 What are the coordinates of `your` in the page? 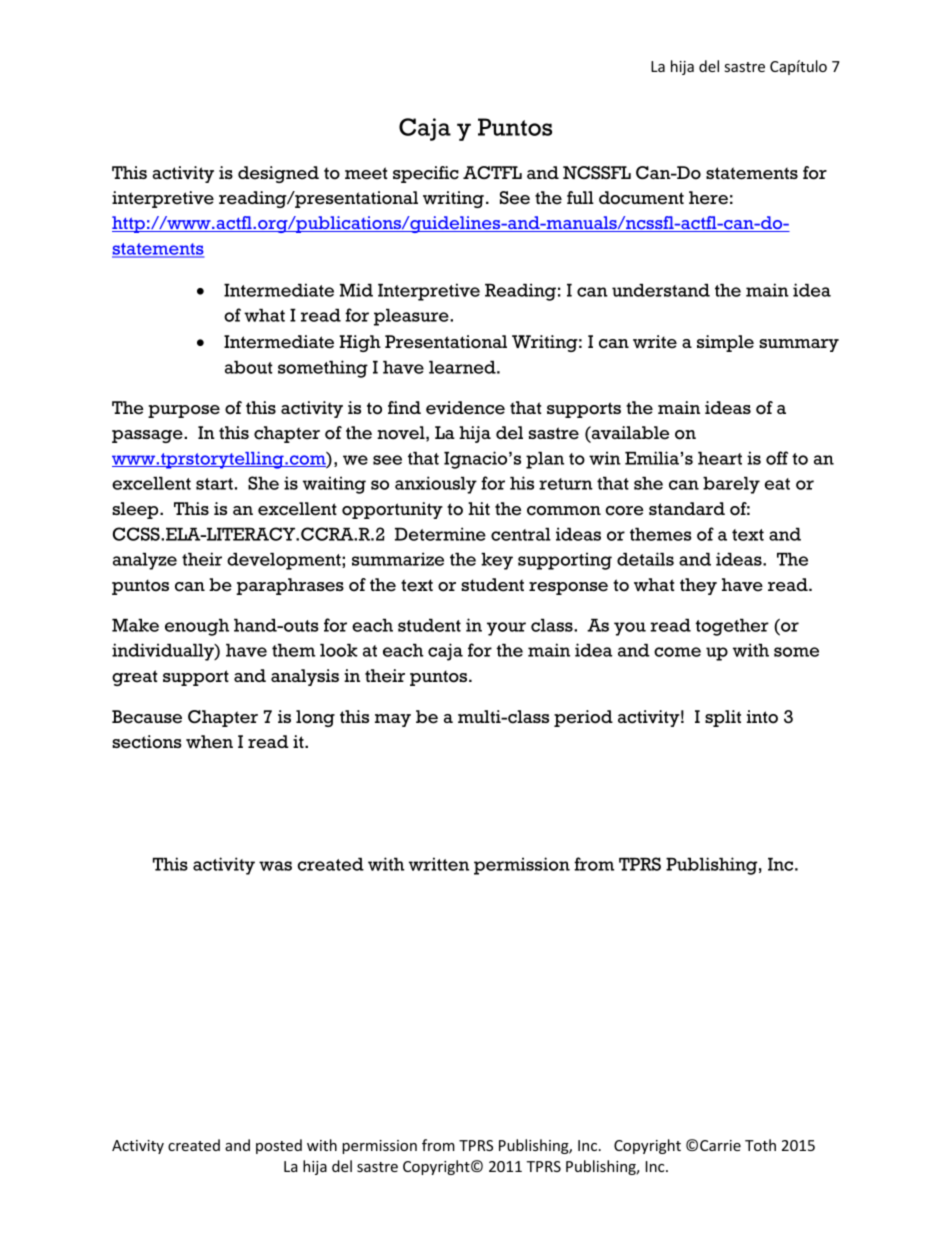 It's located at (506, 629).
